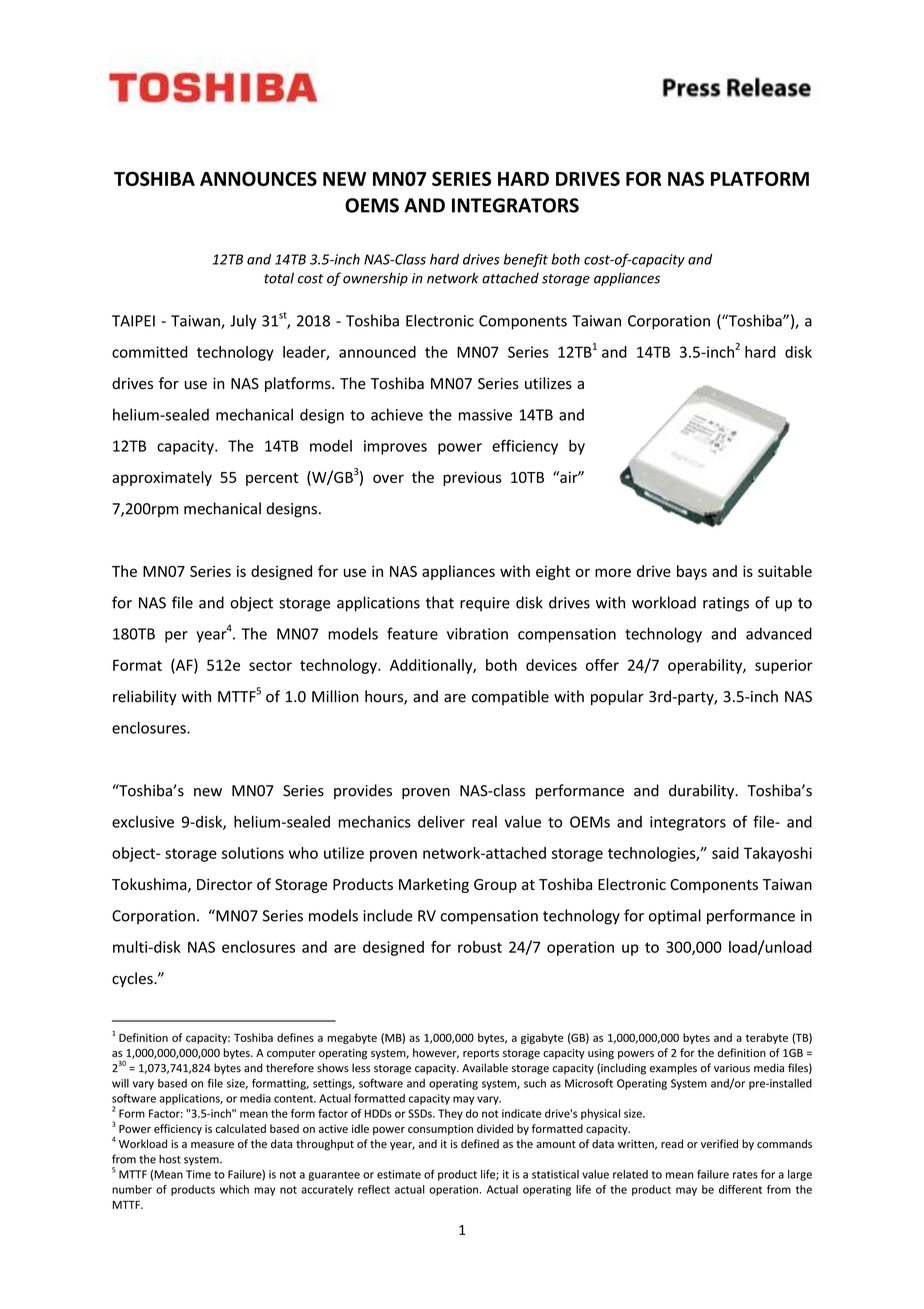  Describe the element at coordinates (258, 178) in the document. I see `ANNOUNCES` at that location.
